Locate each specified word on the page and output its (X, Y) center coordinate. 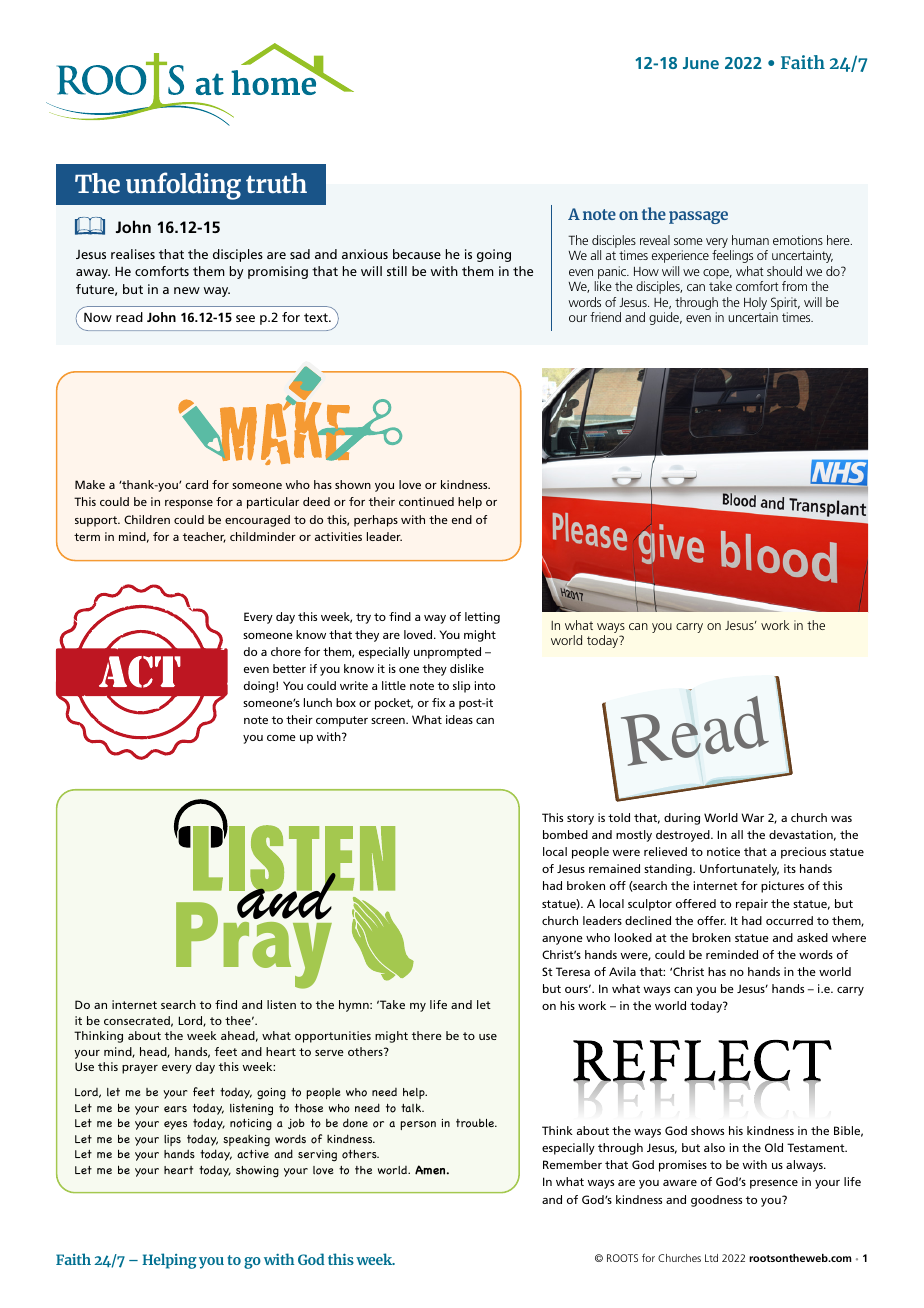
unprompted (447, 653)
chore (286, 651)
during (682, 819)
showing (257, 1172)
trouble (476, 1123)
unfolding (183, 186)
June (701, 63)
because (417, 254)
